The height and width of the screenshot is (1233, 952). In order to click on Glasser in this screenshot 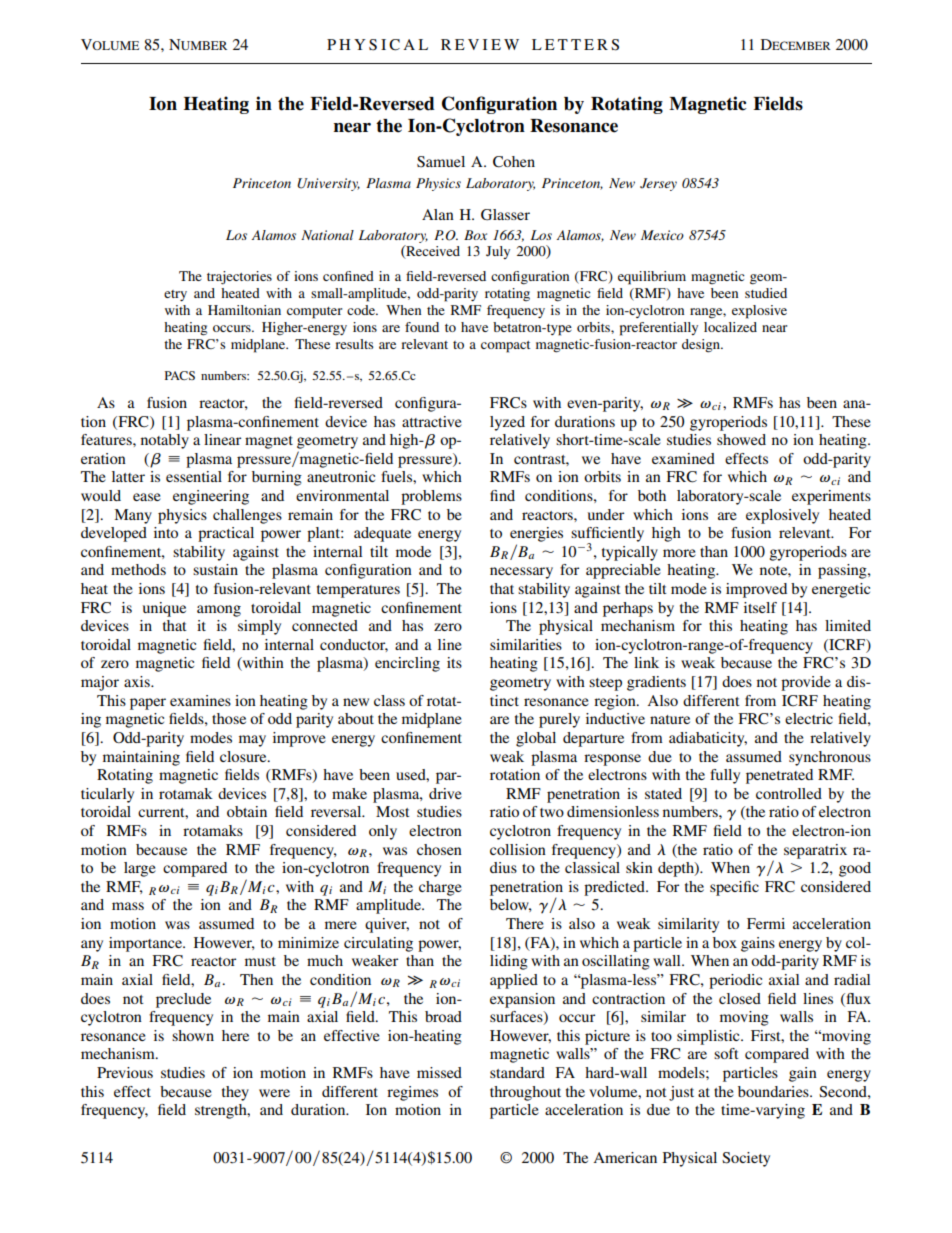, I will do `click(505, 215)`.
